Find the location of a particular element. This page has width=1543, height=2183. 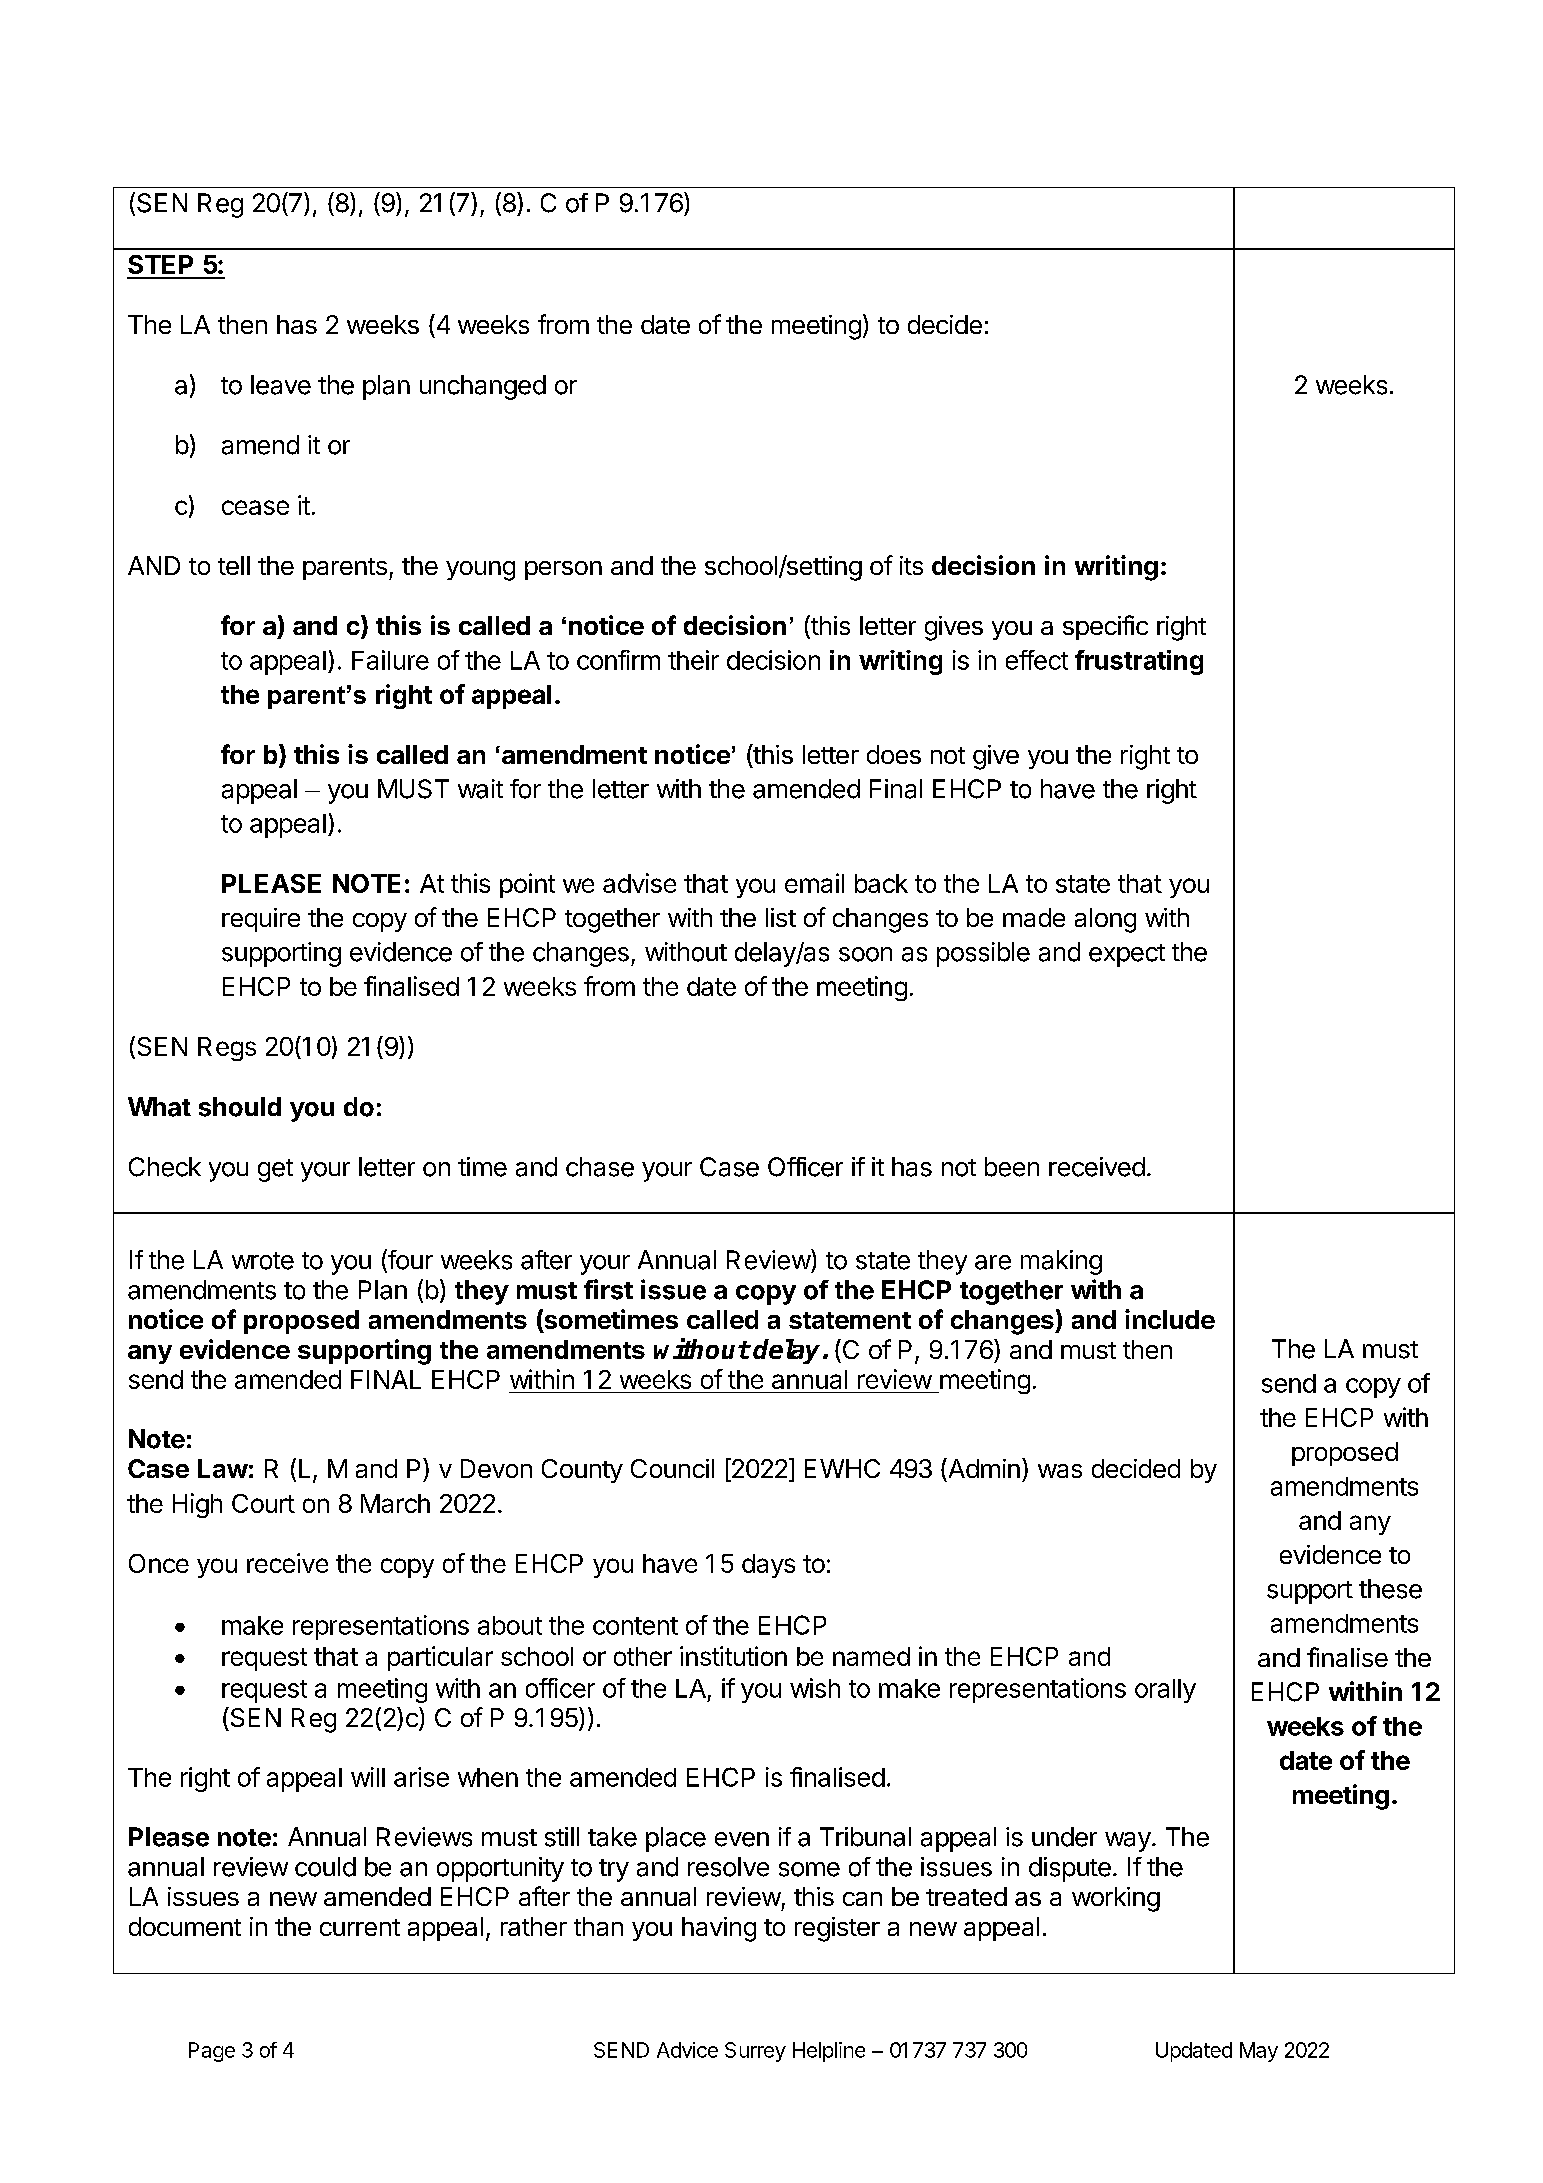

list is located at coordinates (781, 917).
